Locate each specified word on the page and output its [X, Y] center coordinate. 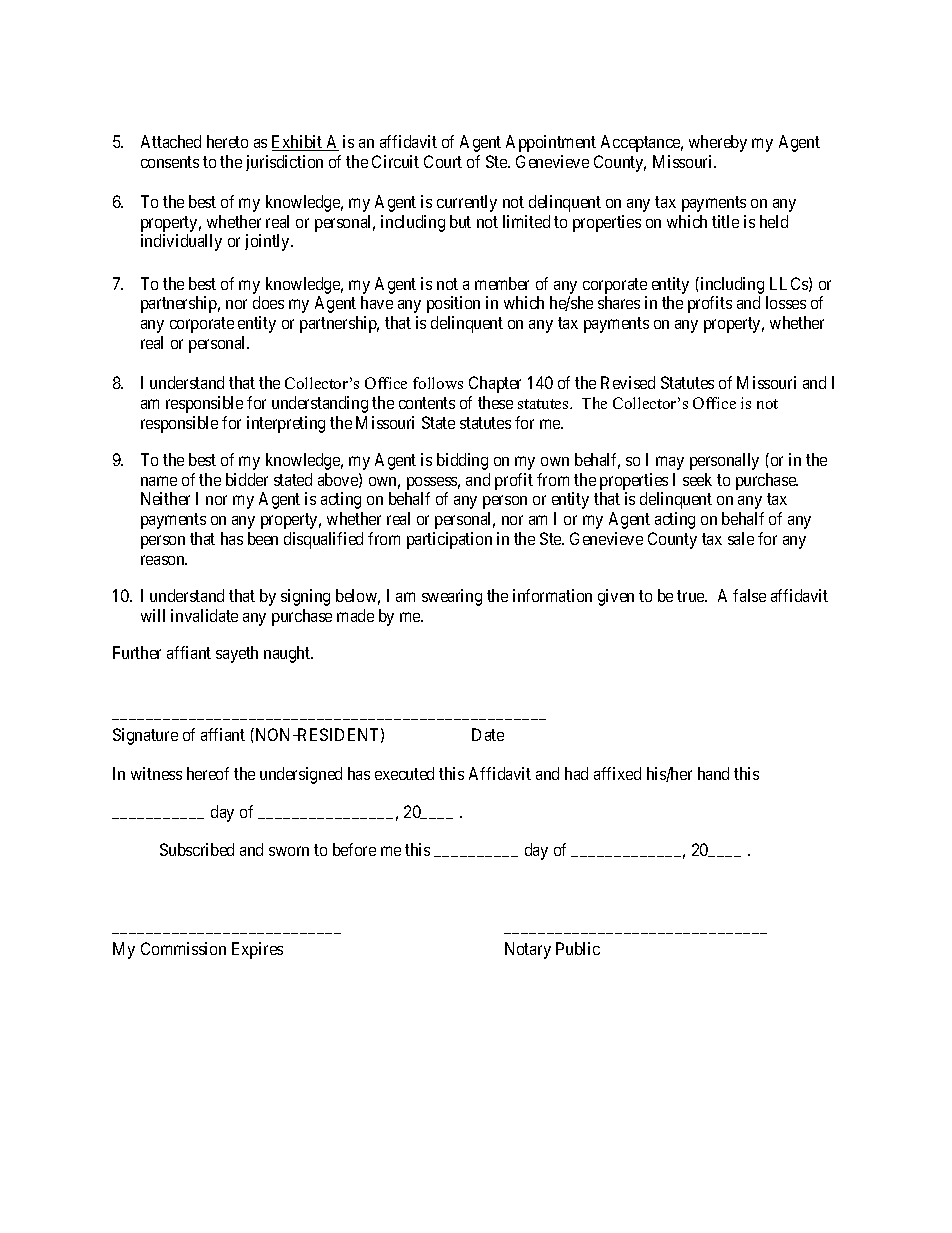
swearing [452, 597]
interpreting [286, 424]
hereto [227, 141]
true [691, 596]
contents [427, 403]
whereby [718, 143]
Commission [183, 948]
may [670, 463]
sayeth [237, 654]
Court [443, 161]
